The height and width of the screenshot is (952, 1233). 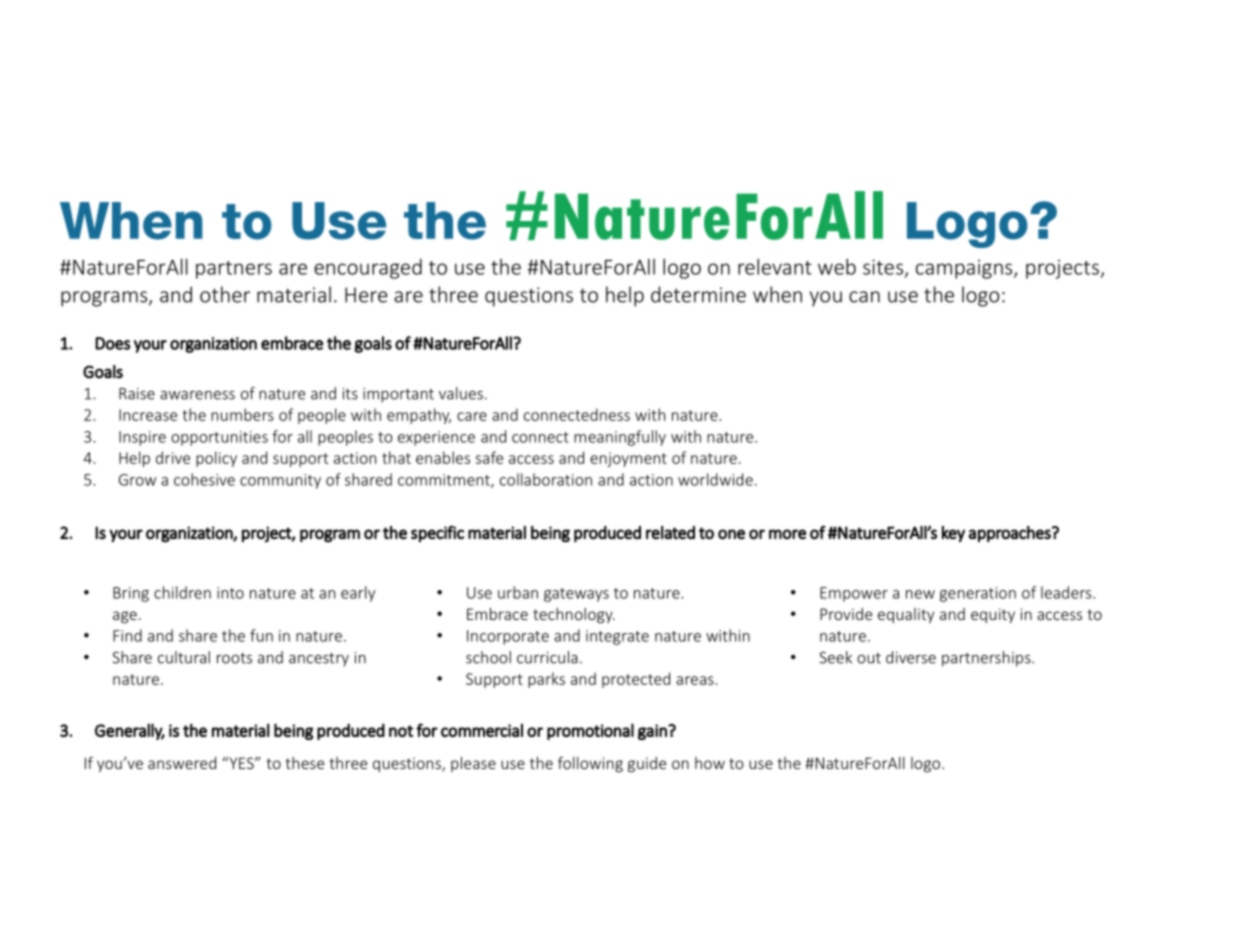 I want to click on YES, so click(x=241, y=763).
